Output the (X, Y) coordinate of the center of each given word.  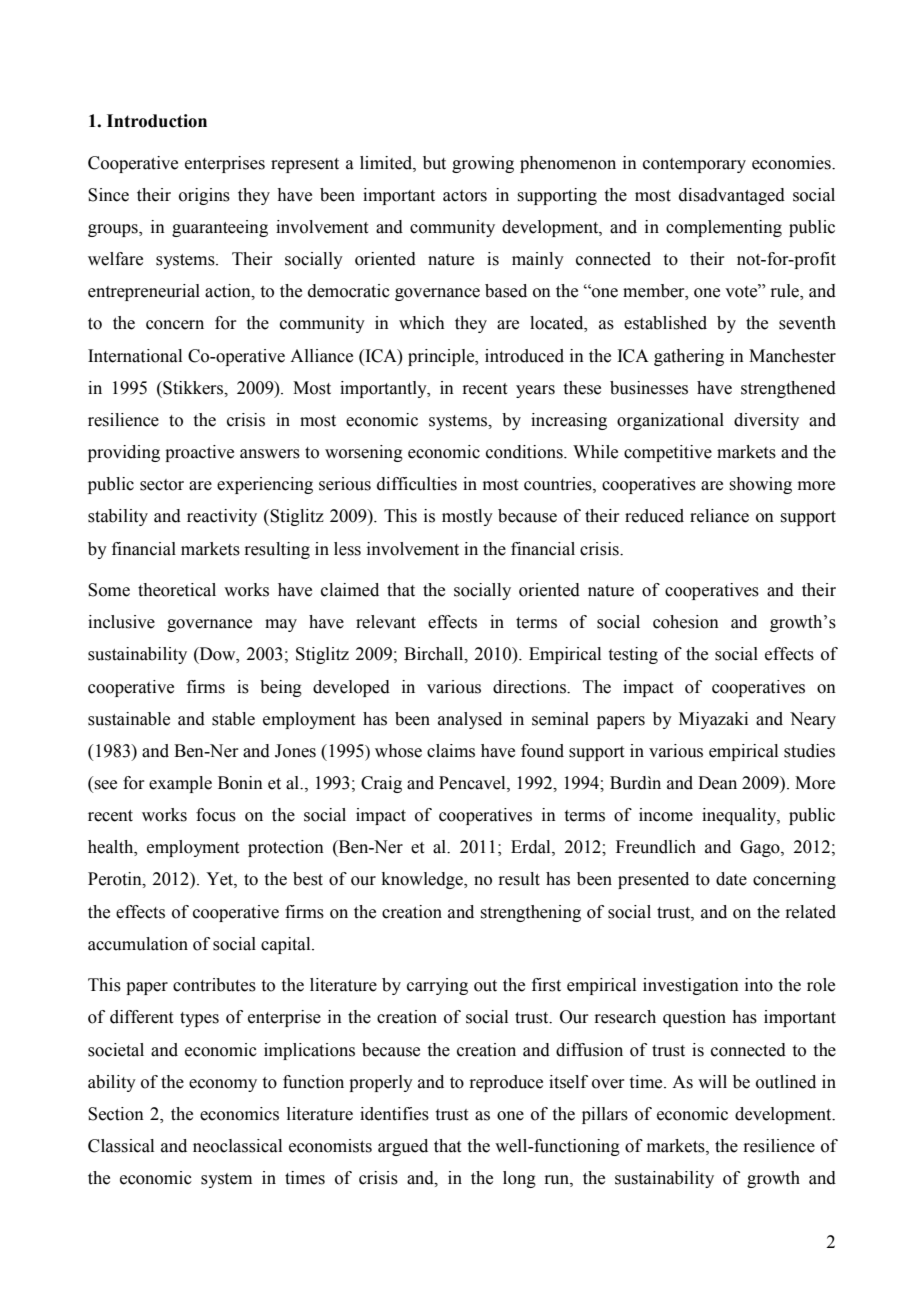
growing (483, 164)
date (731, 879)
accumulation (138, 944)
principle (442, 357)
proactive (199, 453)
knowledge (423, 880)
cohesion (686, 622)
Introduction (157, 121)
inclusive (121, 622)
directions (530, 687)
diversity (766, 421)
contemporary (694, 165)
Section (116, 1114)
